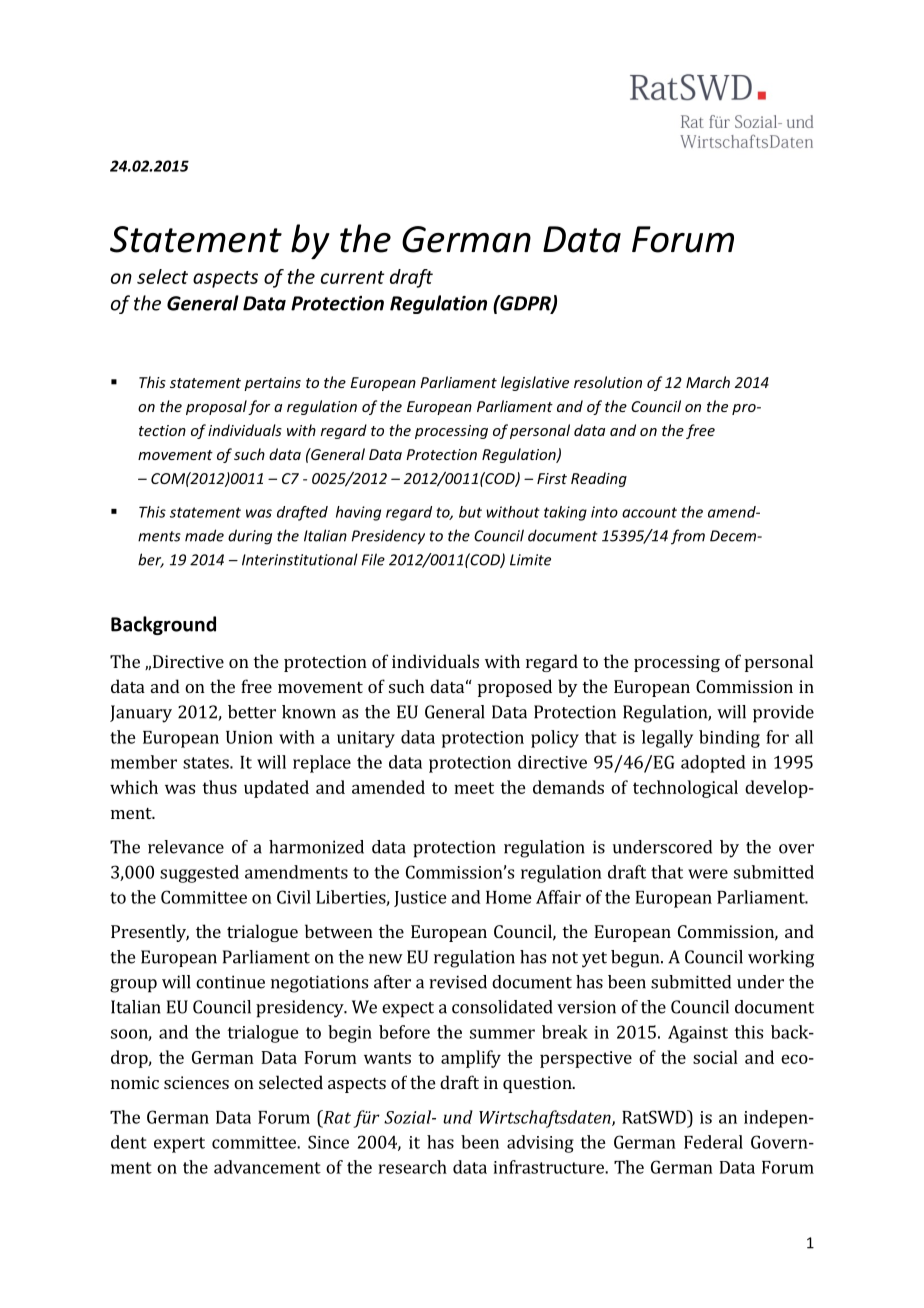 The image size is (924, 1308). I want to click on Justice, so click(420, 899).
